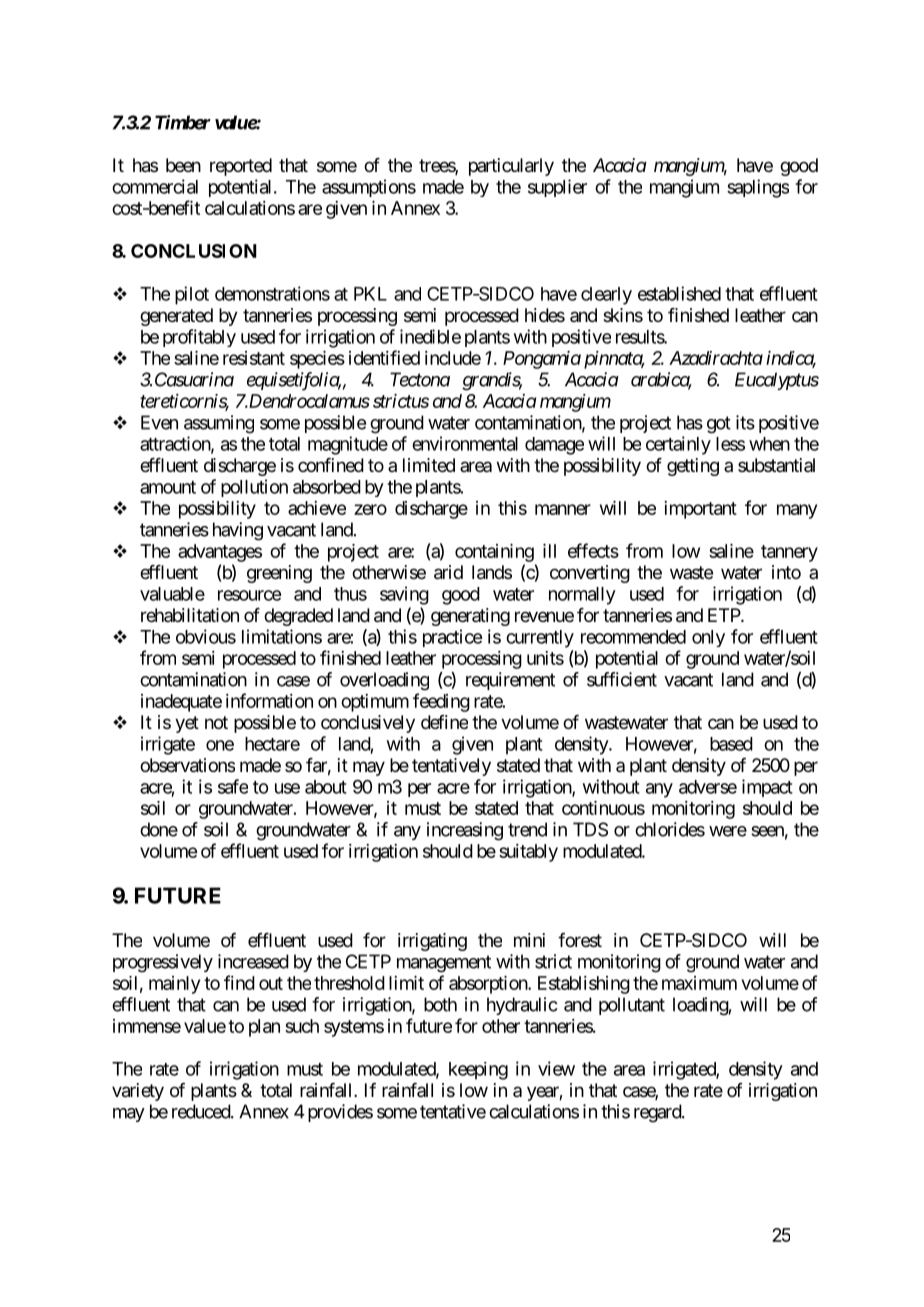 The width and height of the document is (924, 1307). What do you see at coordinates (511, 167) in the document?
I see `particularly` at bounding box center [511, 167].
